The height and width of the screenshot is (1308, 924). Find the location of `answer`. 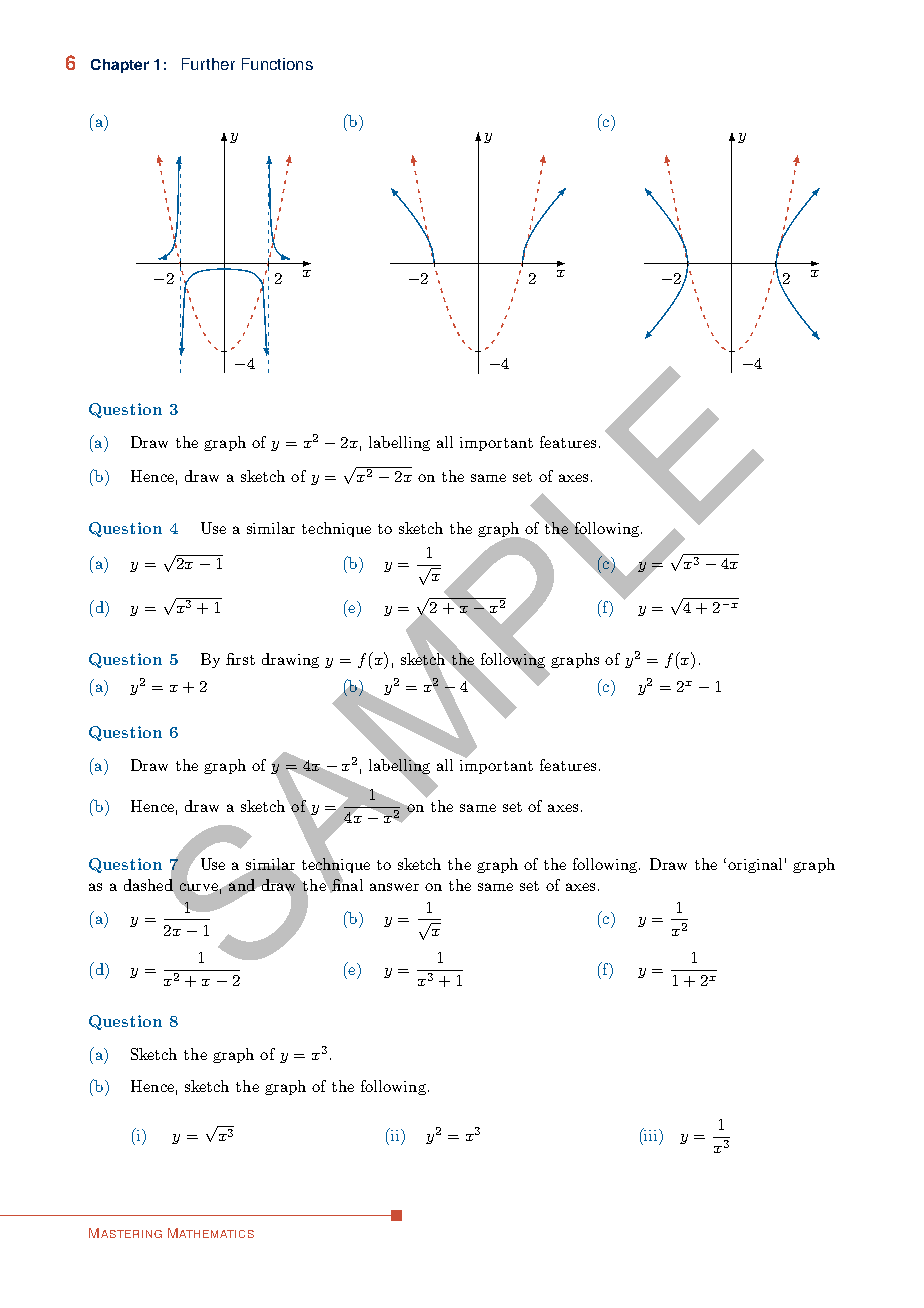

answer is located at coordinates (394, 887).
